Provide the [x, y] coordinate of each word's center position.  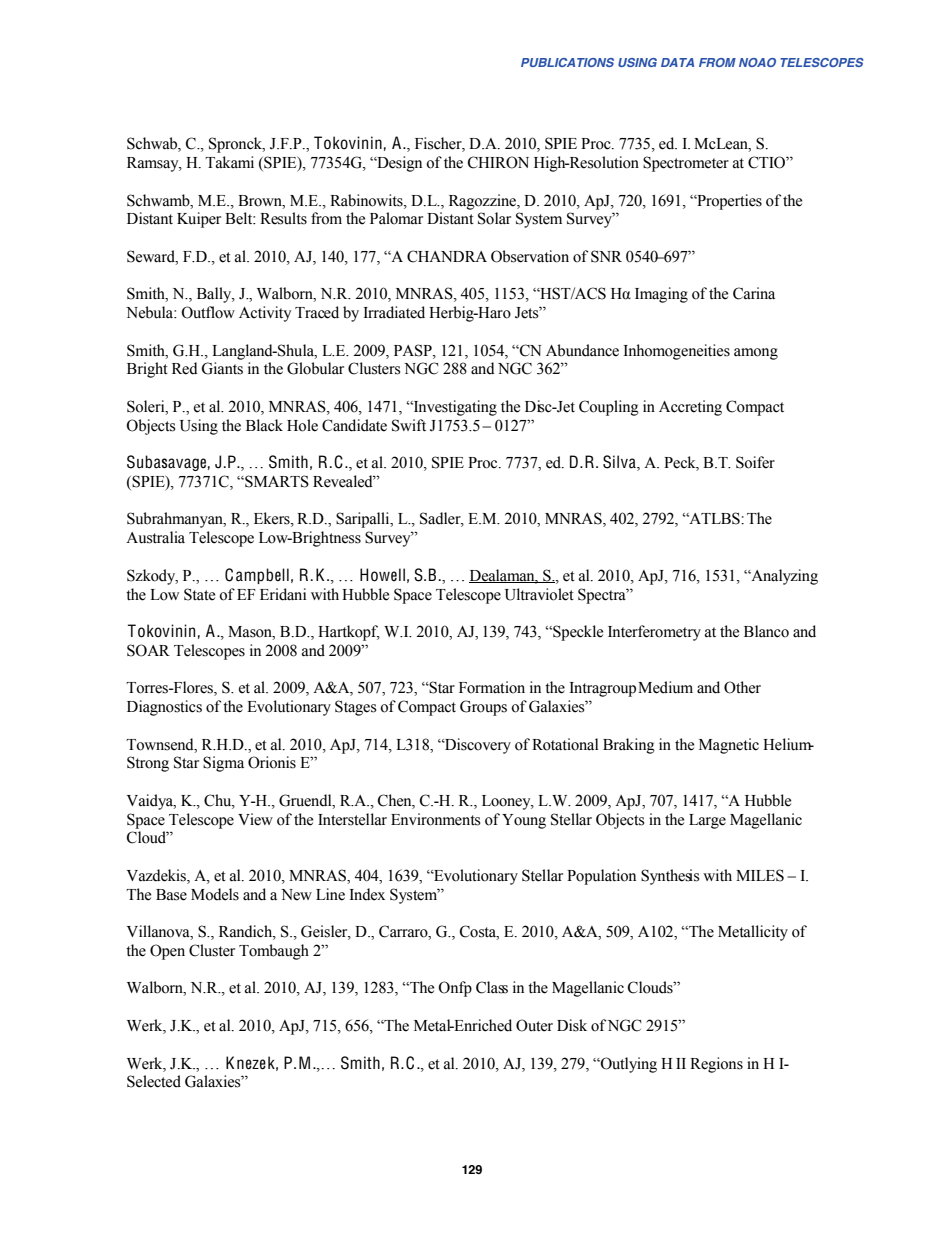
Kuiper [199, 220]
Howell [382, 575]
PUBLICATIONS [567, 62]
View [255, 819]
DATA [677, 62]
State [199, 594]
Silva [620, 463]
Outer [534, 1025]
